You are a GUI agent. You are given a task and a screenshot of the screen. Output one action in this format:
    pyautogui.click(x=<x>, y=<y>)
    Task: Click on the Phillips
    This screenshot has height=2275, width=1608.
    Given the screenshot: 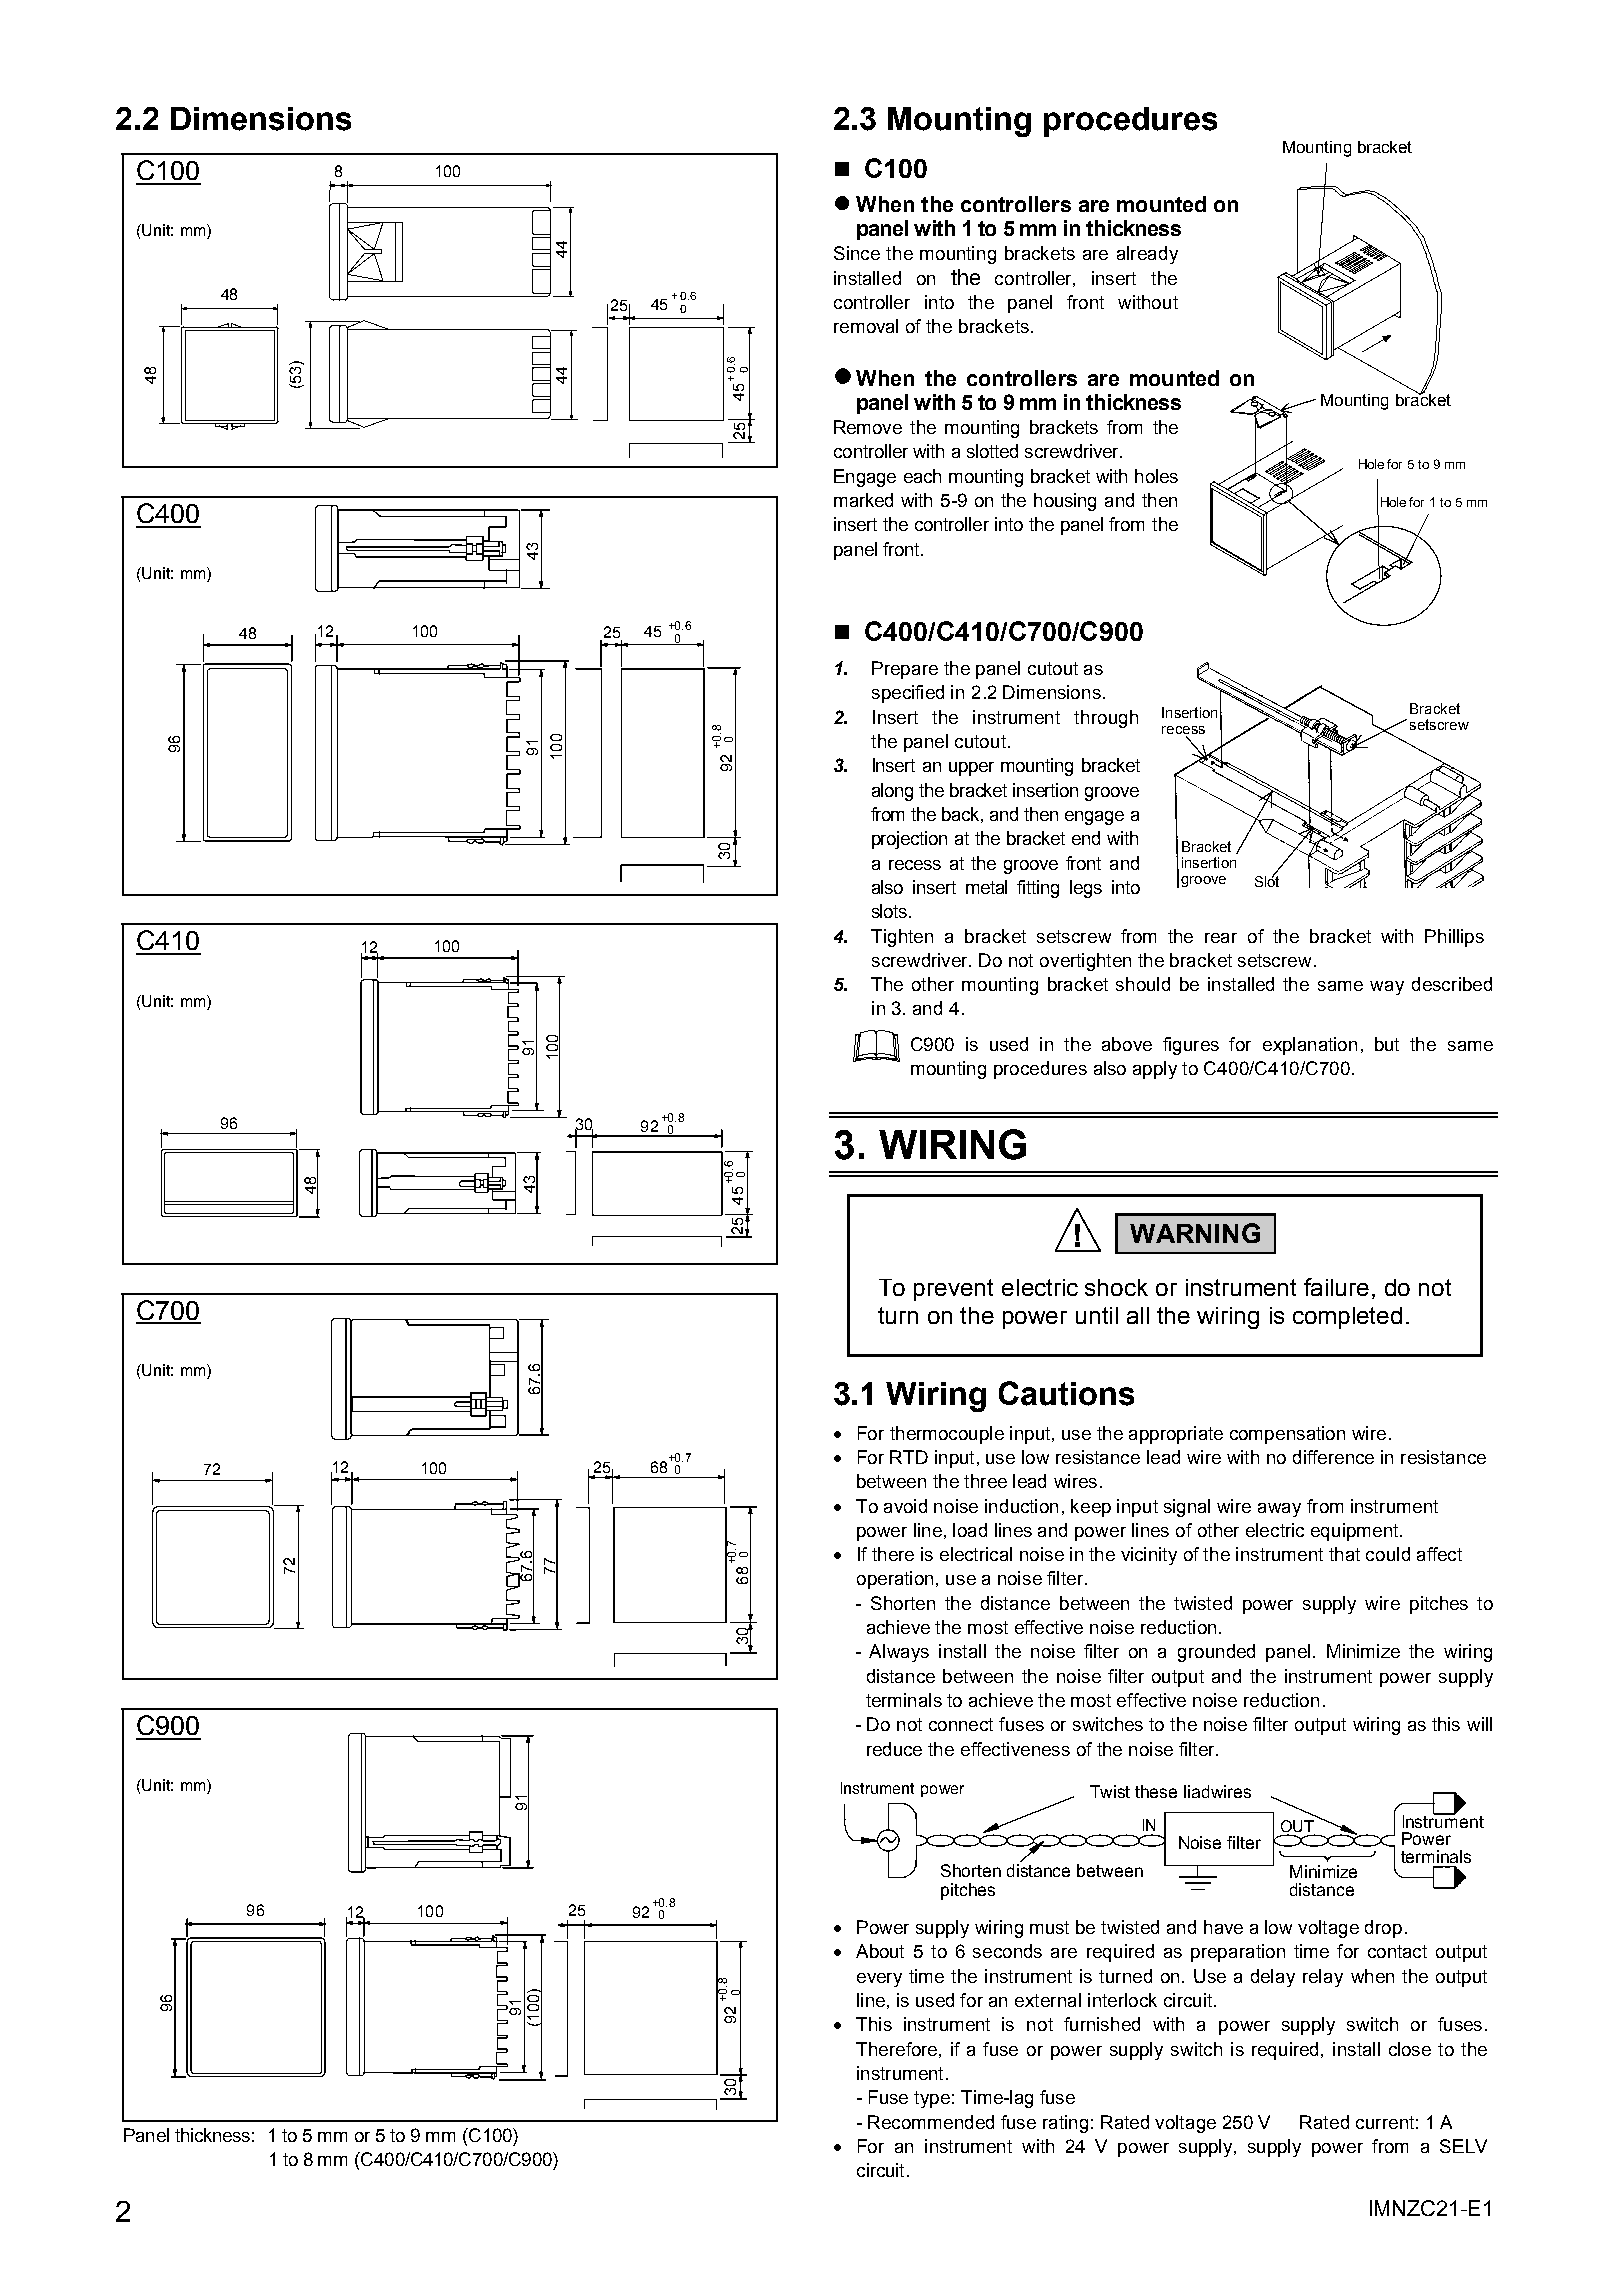 What is the action you would take?
    pyautogui.click(x=1454, y=938)
